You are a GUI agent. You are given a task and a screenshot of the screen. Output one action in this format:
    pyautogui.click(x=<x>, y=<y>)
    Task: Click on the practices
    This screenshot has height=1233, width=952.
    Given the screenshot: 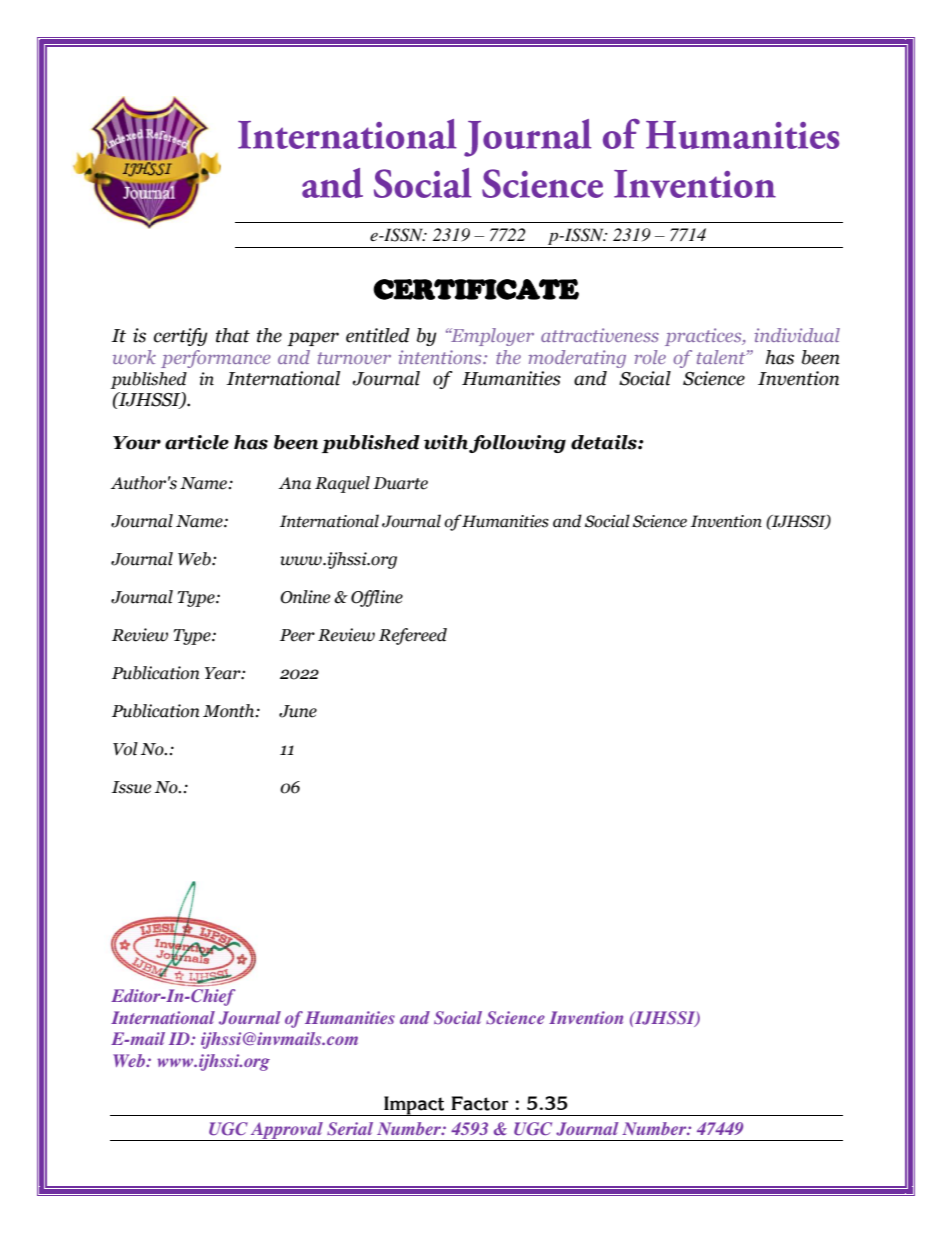 What is the action you would take?
    pyautogui.click(x=704, y=337)
